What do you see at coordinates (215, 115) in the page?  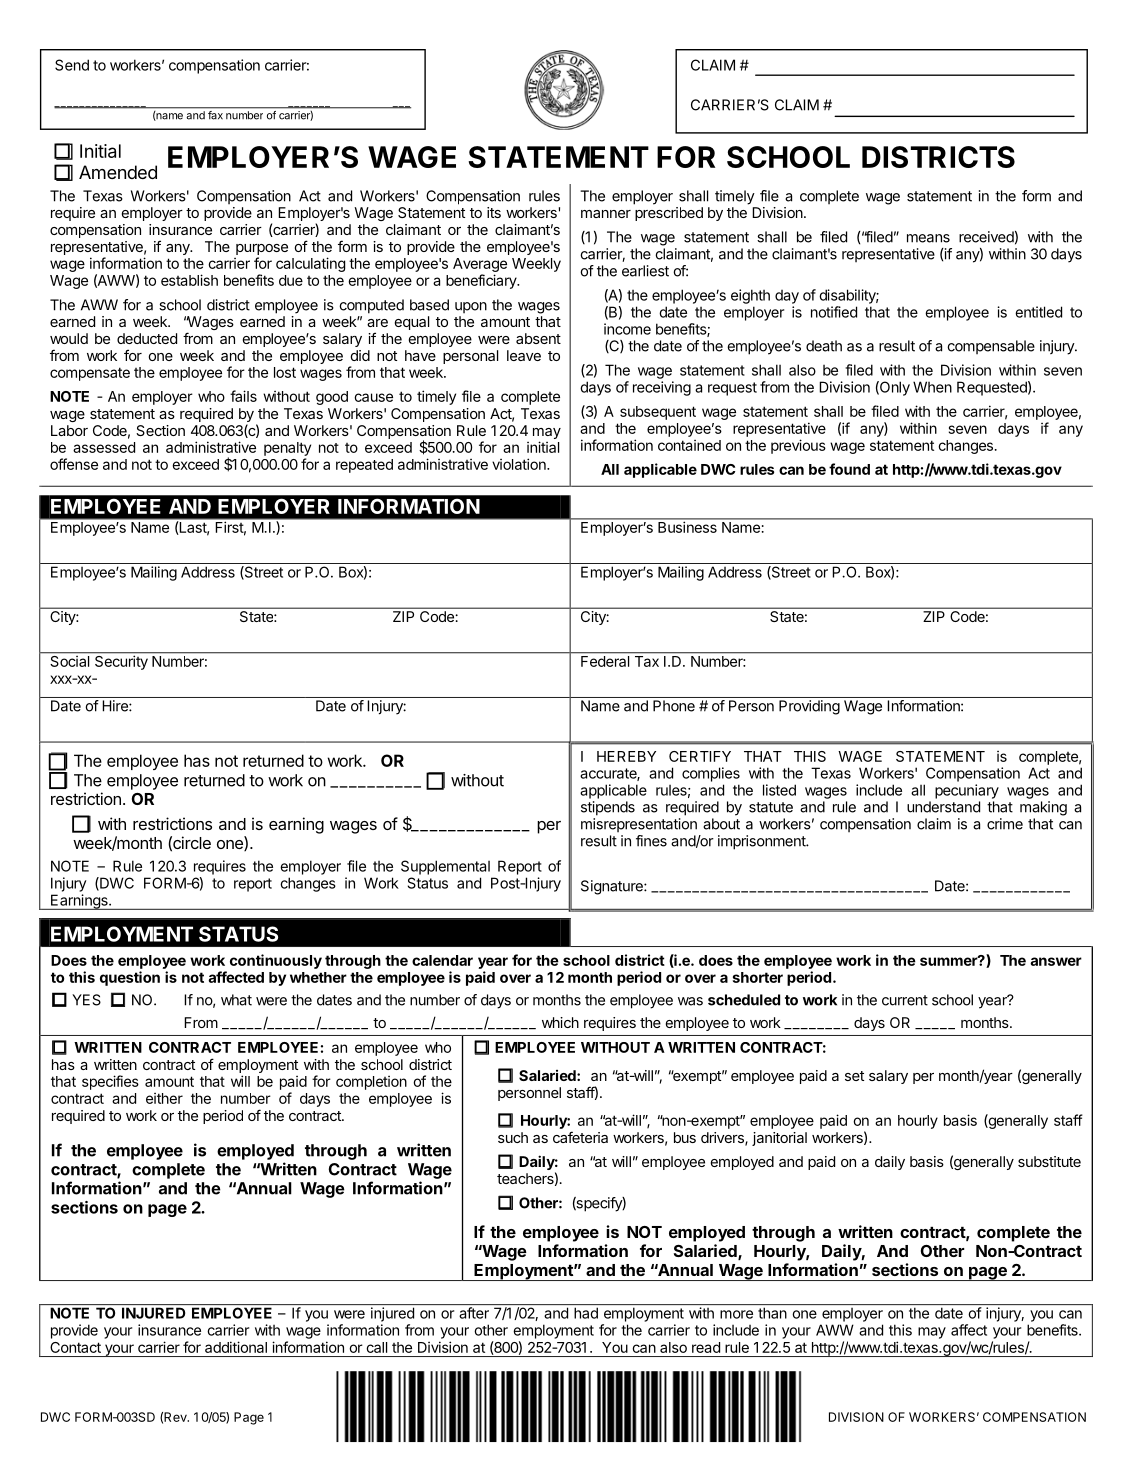 I see `fax` at bounding box center [215, 115].
